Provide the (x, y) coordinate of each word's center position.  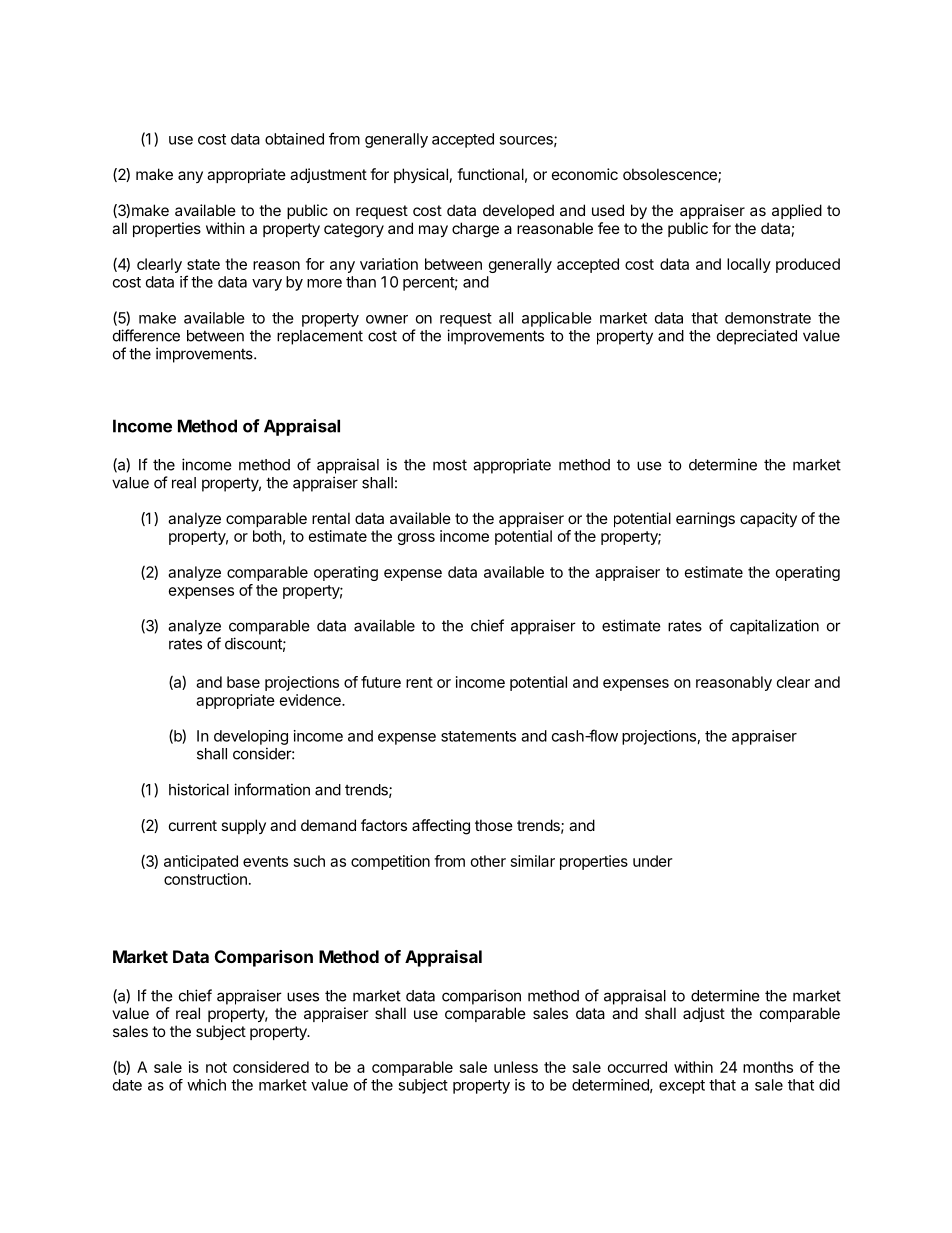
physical (421, 175)
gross (416, 539)
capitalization (774, 627)
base (243, 682)
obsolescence (671, 175)
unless (516, 1067)
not (216, 1067)
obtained (294, 139)
